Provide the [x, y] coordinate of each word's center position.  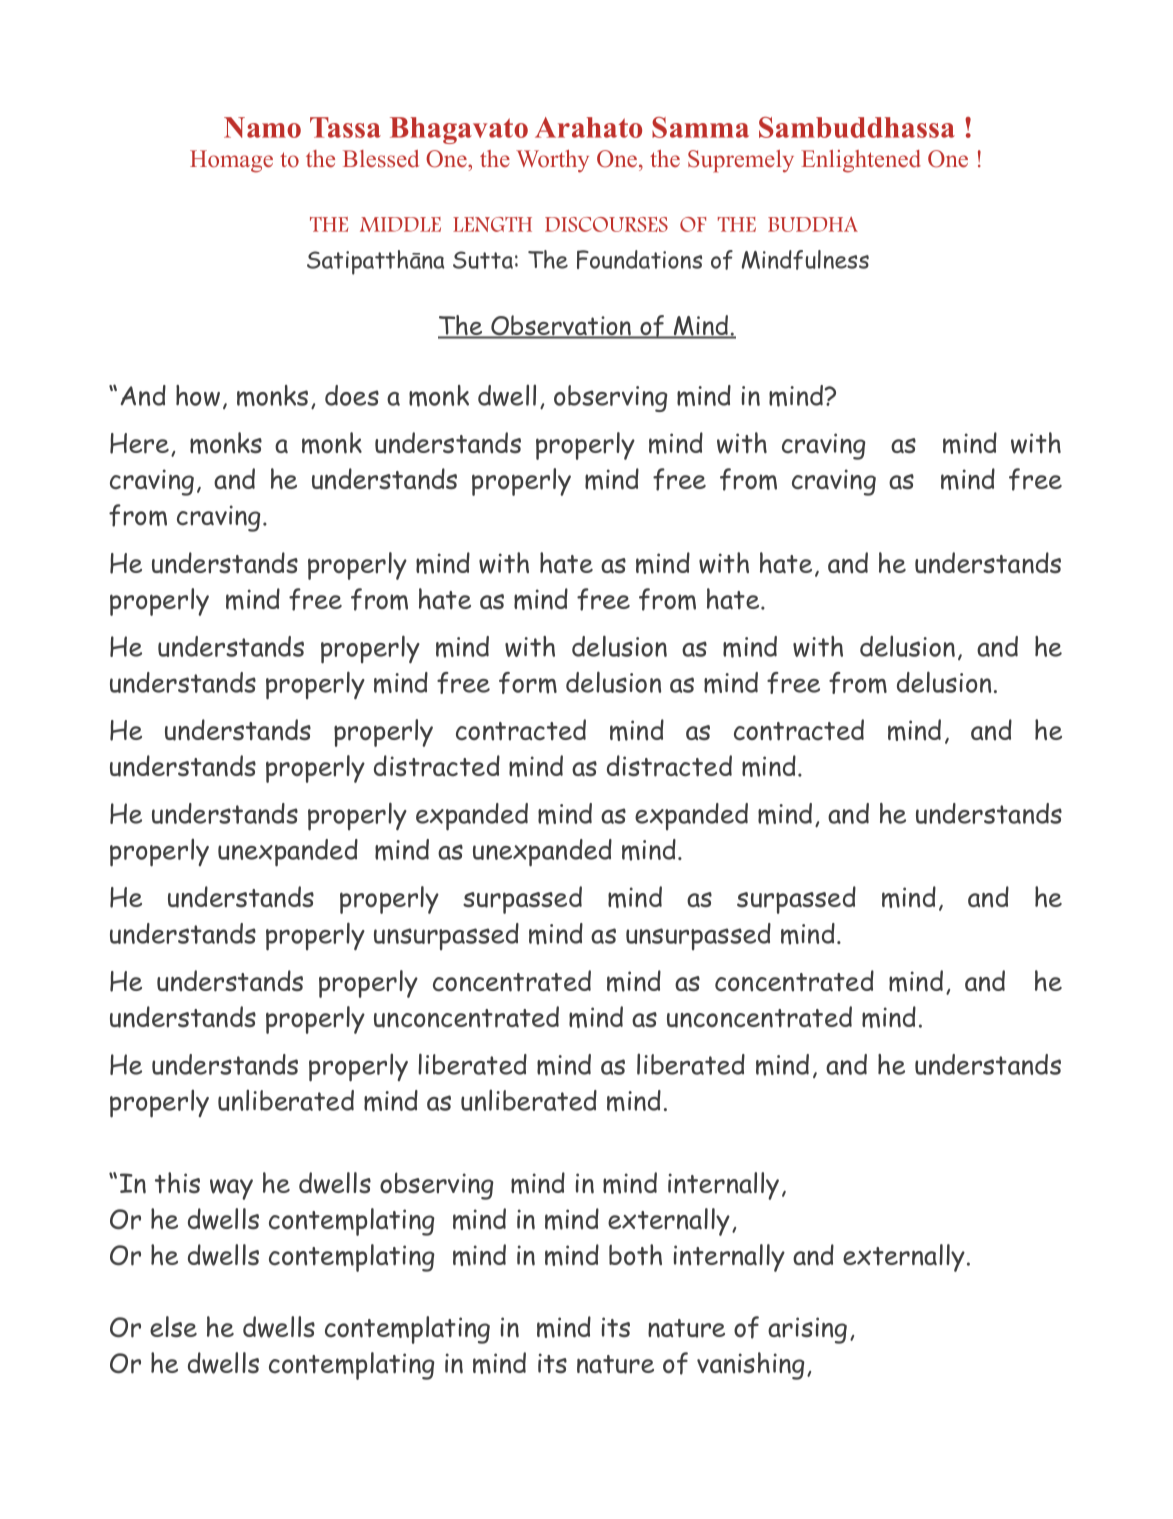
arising [807, 1330]
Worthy [552, 161]
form [528, 683]
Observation [561, 326]
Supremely [741, 161]
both [635, 1255]
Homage [231, 161]
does [352, 395]
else [173, 1326]
